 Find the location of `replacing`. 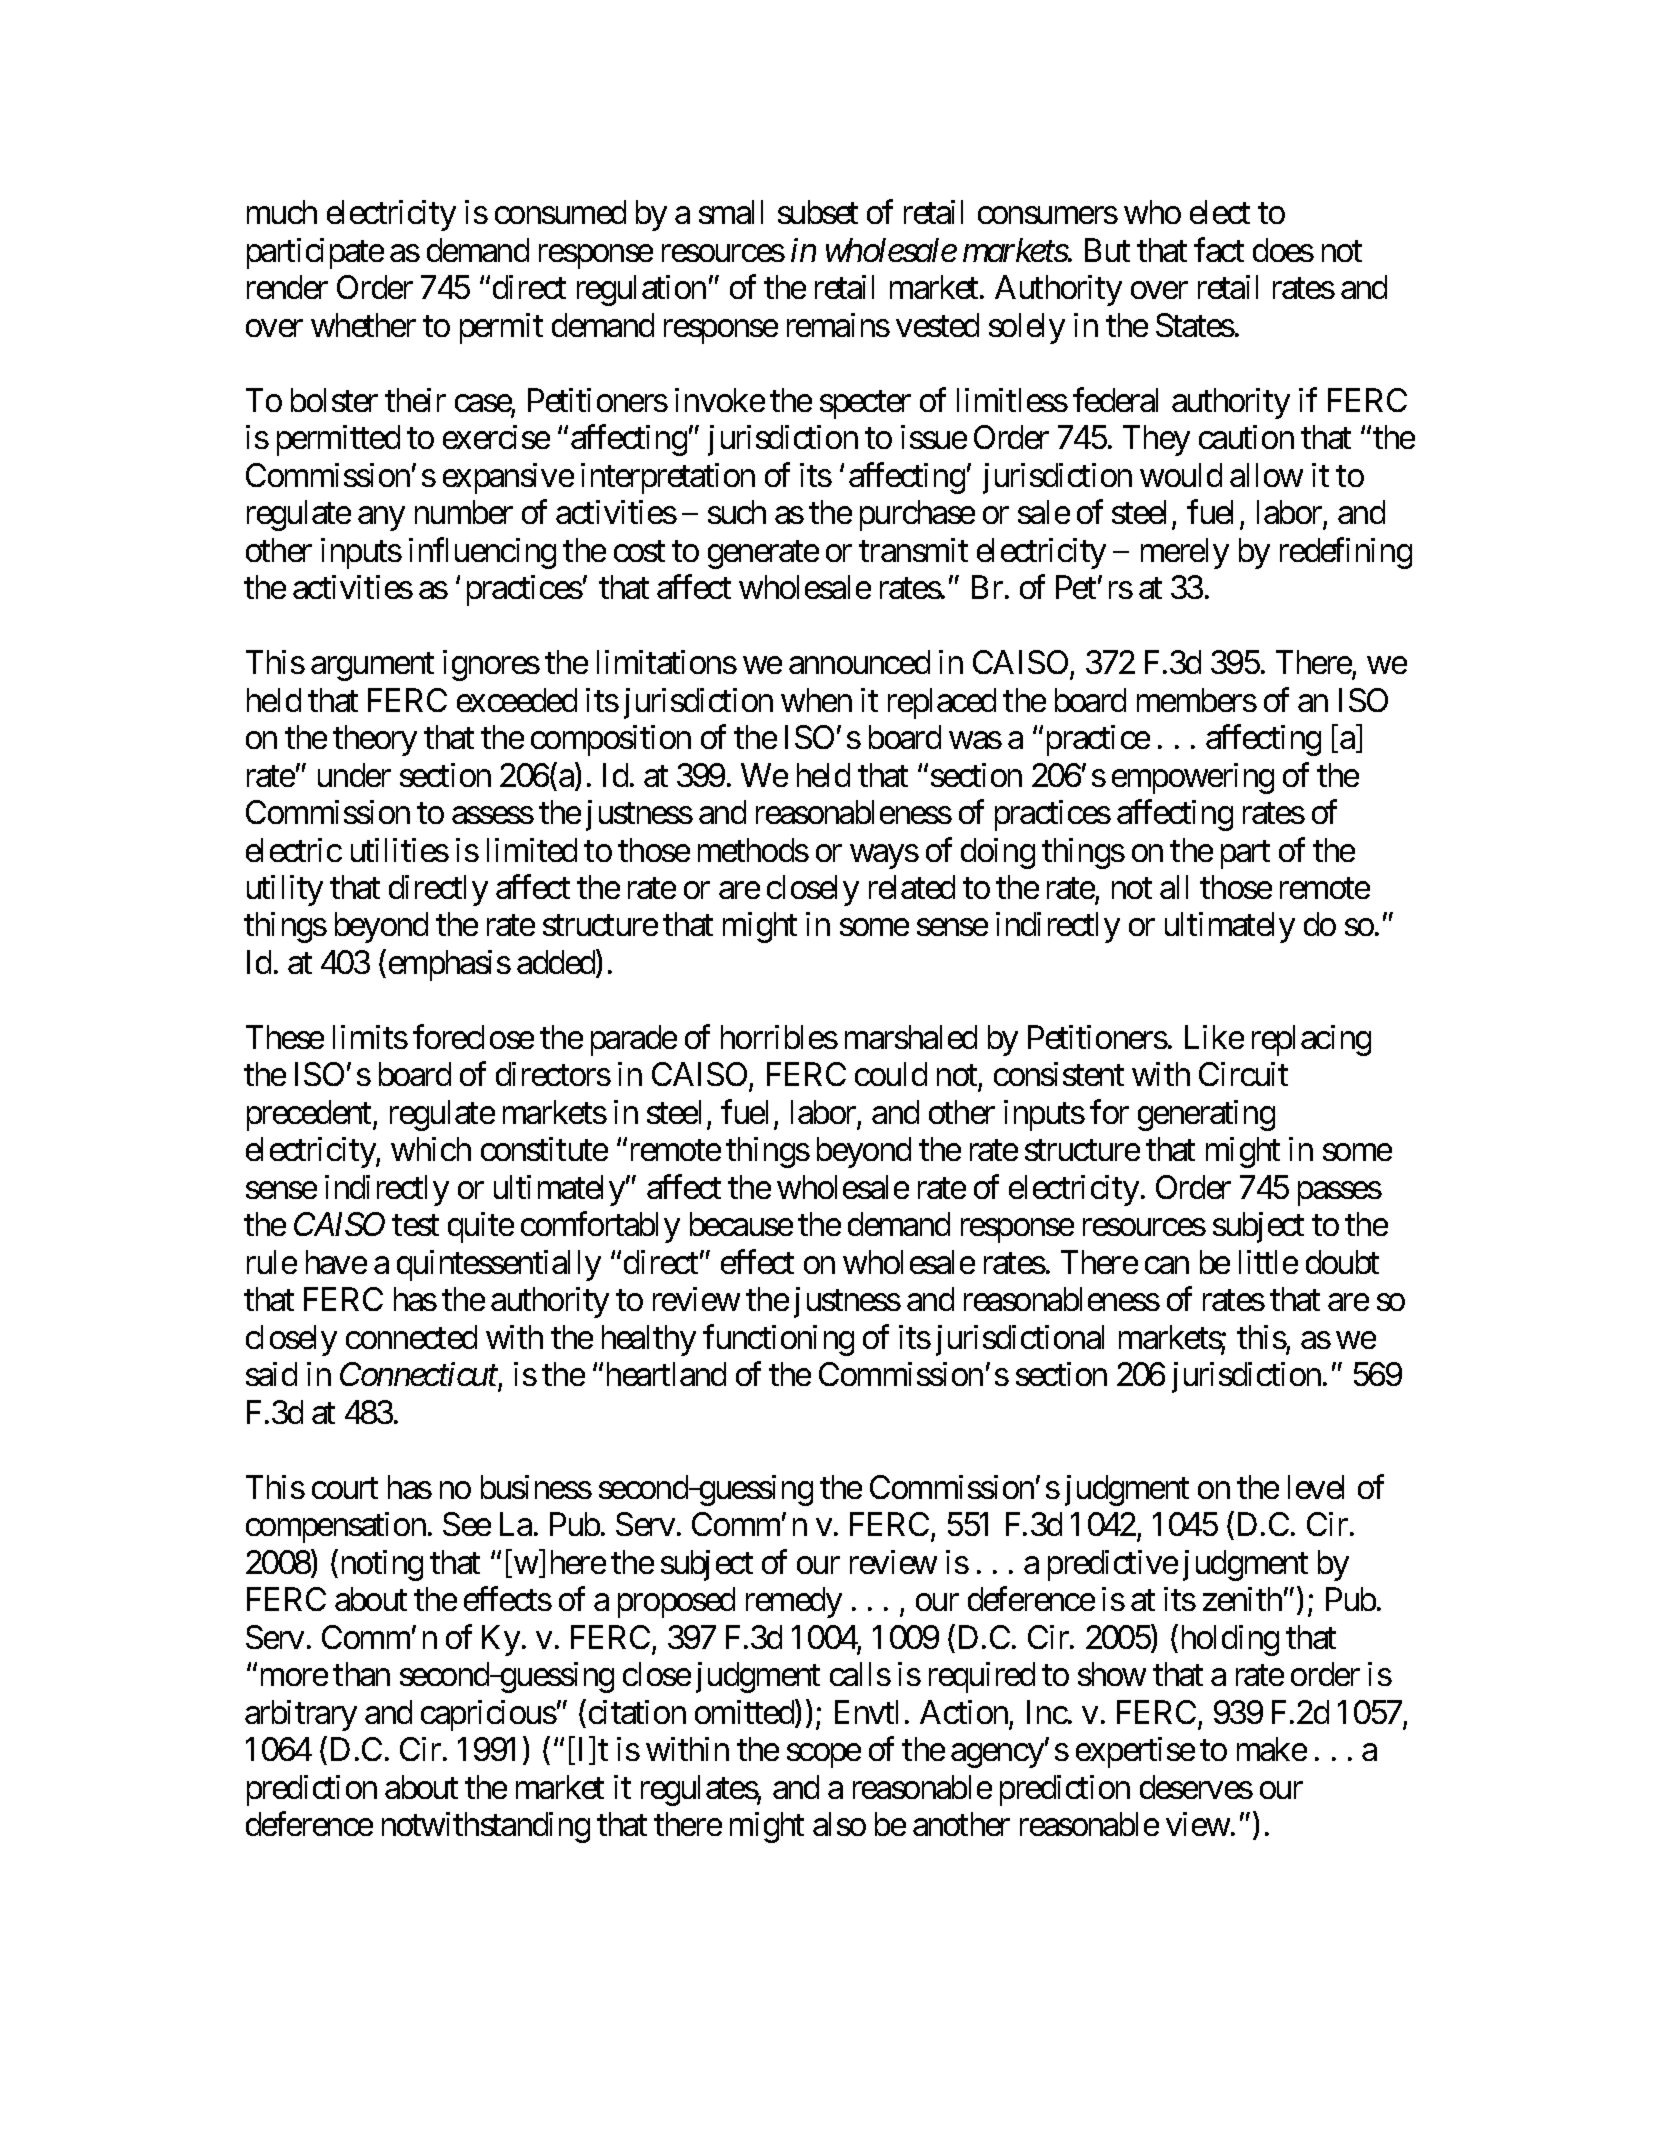

replacing is located at coordinates (1311, 1040).
